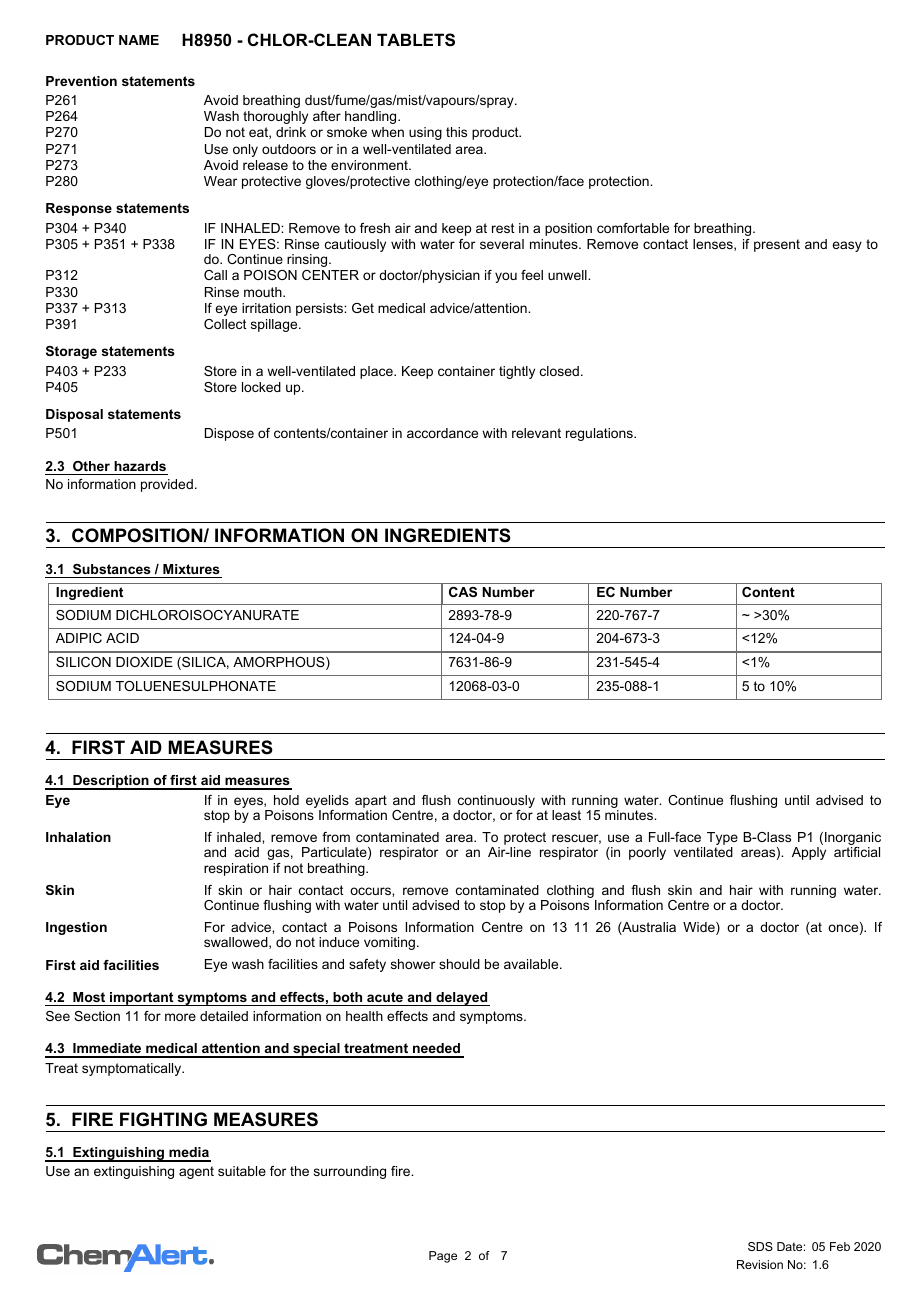  Describe the element at coordinates (700, 928) in the image. I see `Wide` at that location.
